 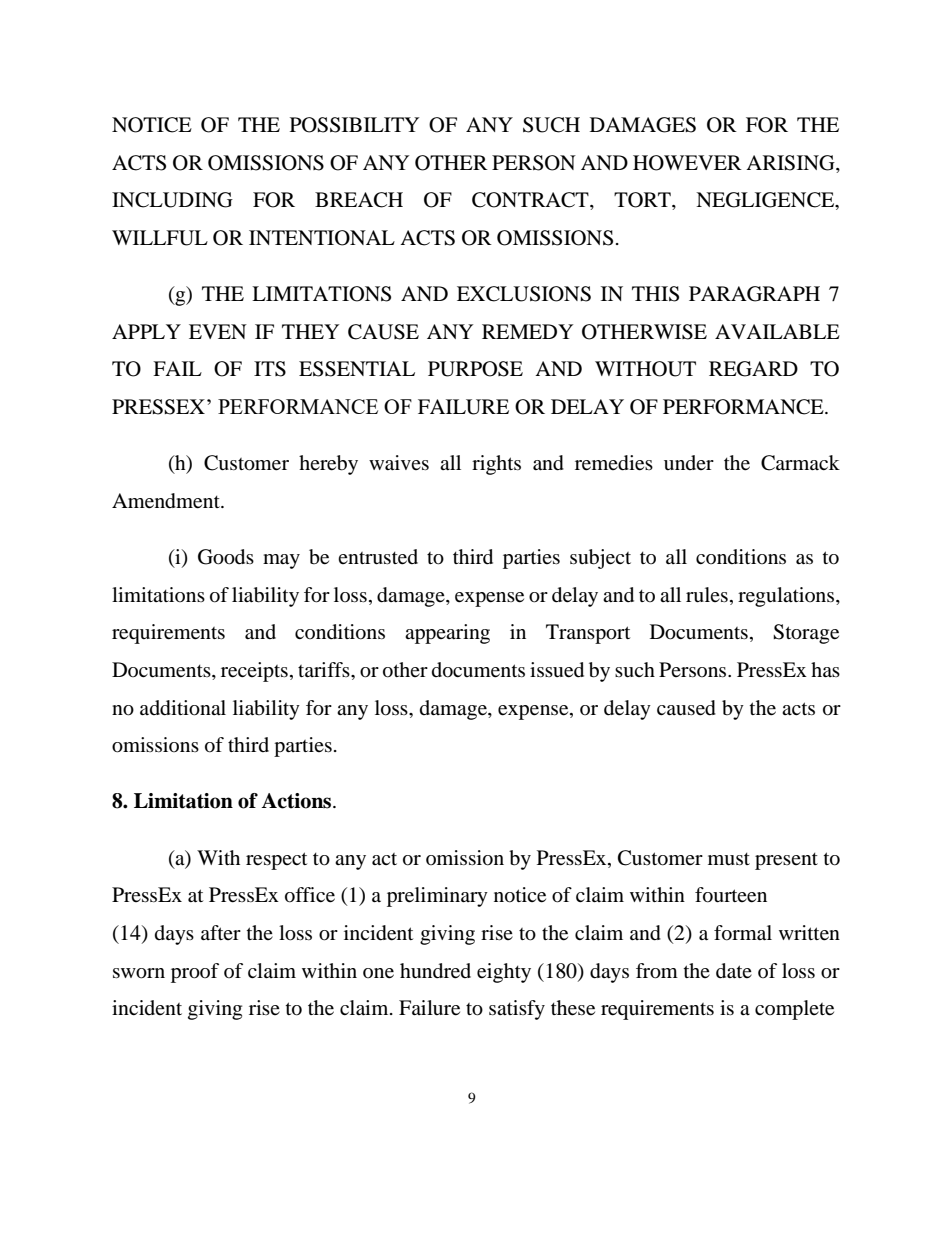 I want to click on REGARD, so click(x=753, y=369).
